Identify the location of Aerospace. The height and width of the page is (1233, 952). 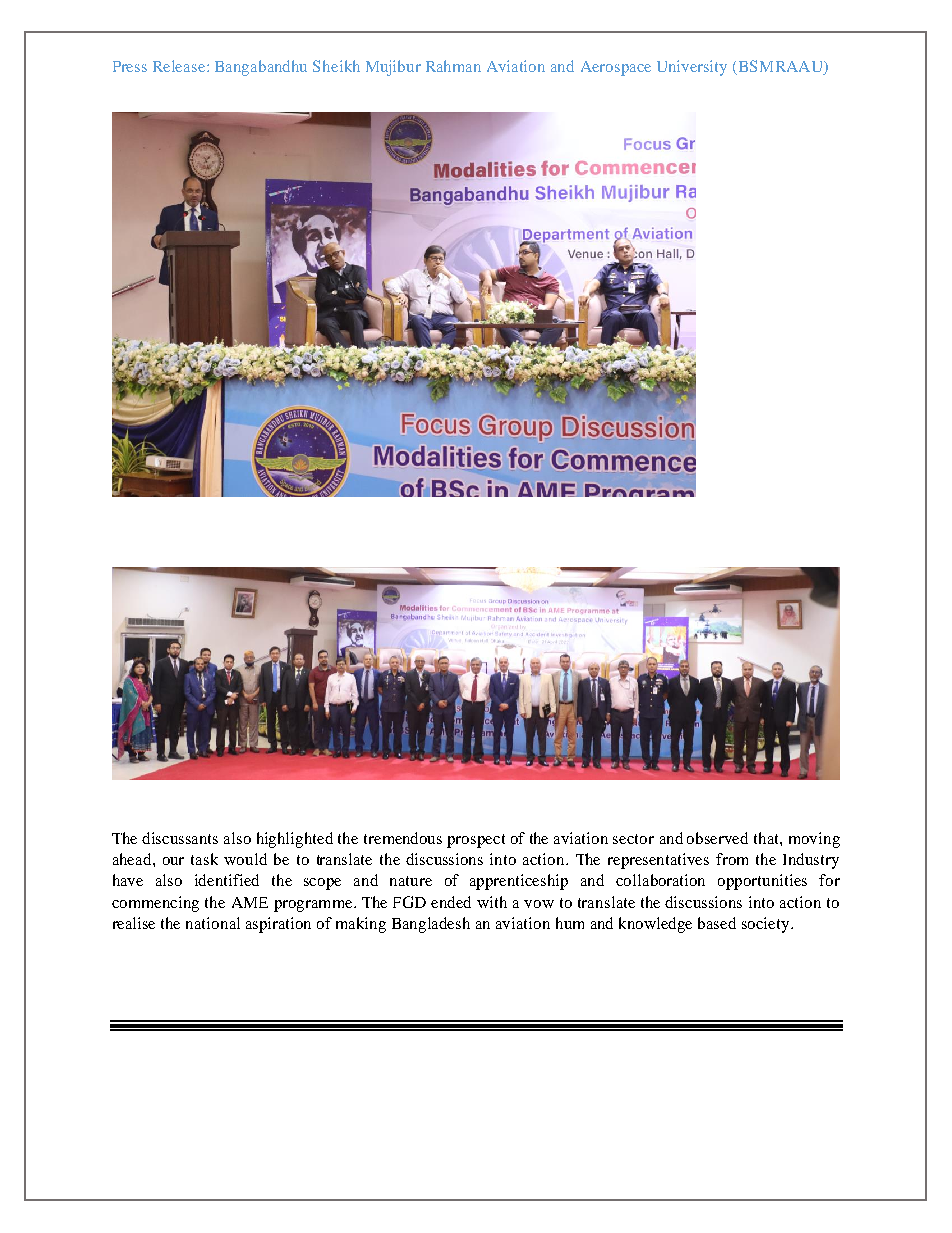
(616, 68).
